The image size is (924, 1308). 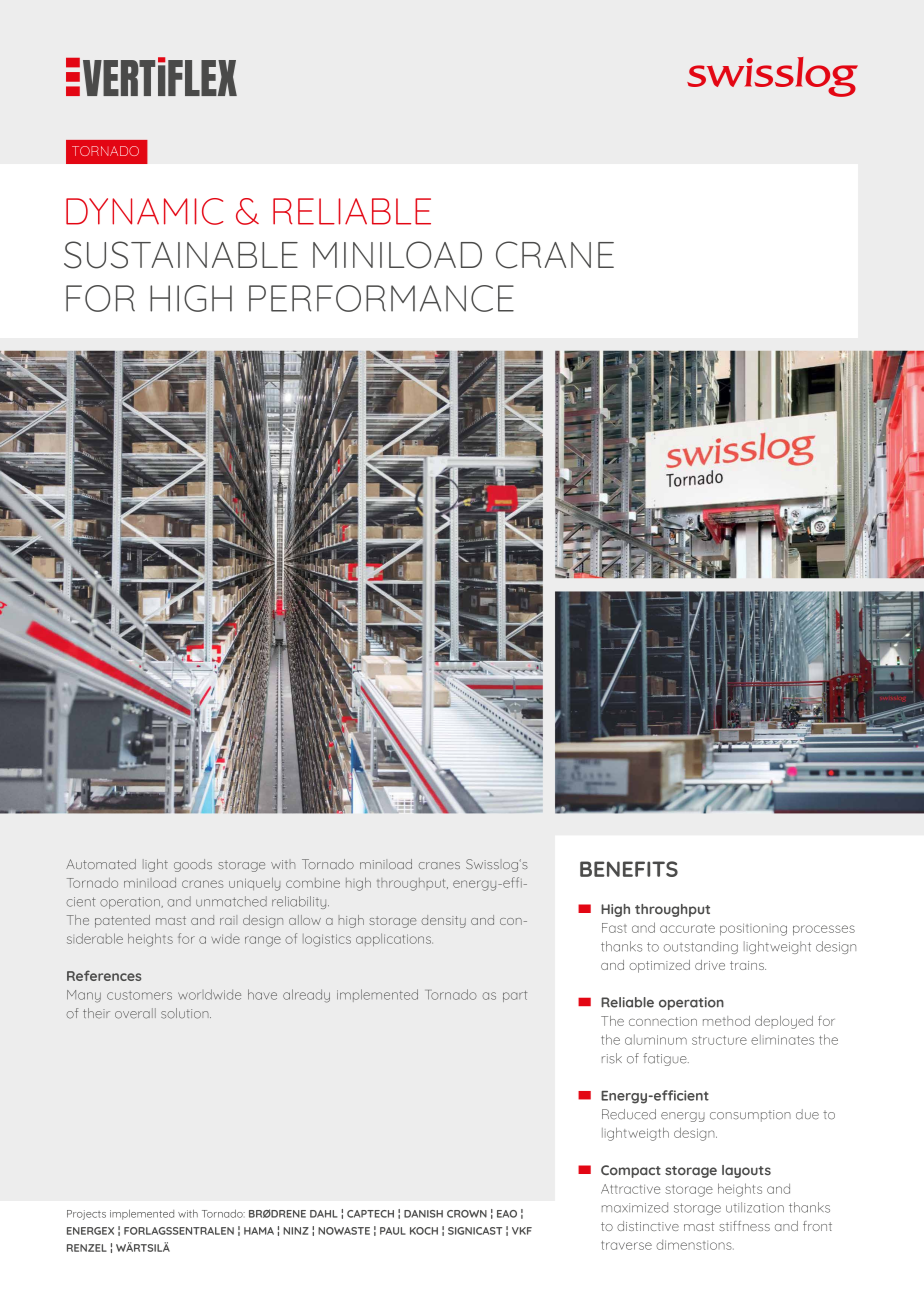 What do you see at coordinates (144, 211) in the screenshot?
I see `DYNAMIC` at bounding box center [144, 211].
